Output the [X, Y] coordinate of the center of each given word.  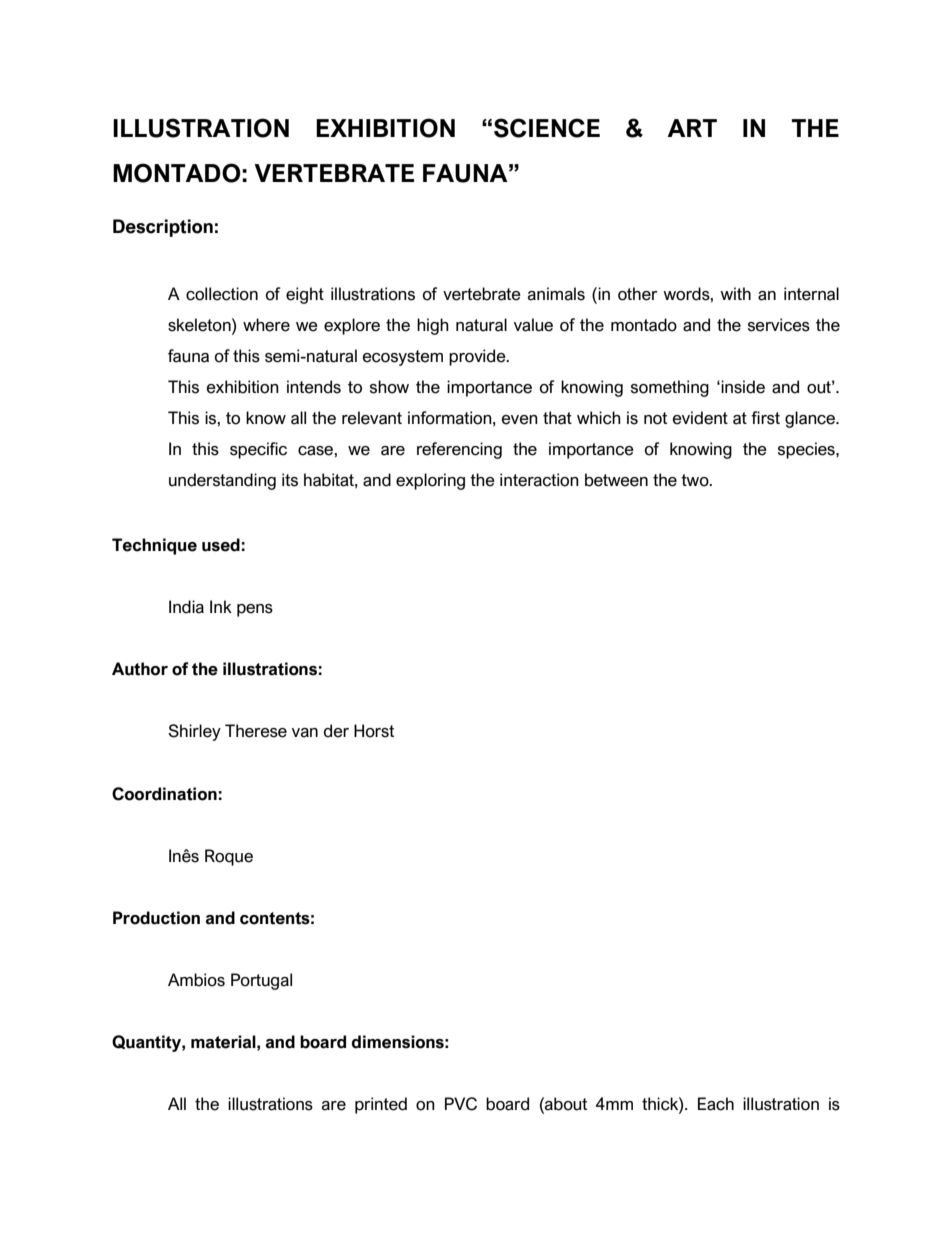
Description [163, 228]
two [696, 480]
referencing [459, 450]
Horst [374, 731]
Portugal [261, 981]
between [616, 480]
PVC [461, 1104]
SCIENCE [547, 128]
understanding [222, 481]
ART [692, 128]
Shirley [194, 732]
